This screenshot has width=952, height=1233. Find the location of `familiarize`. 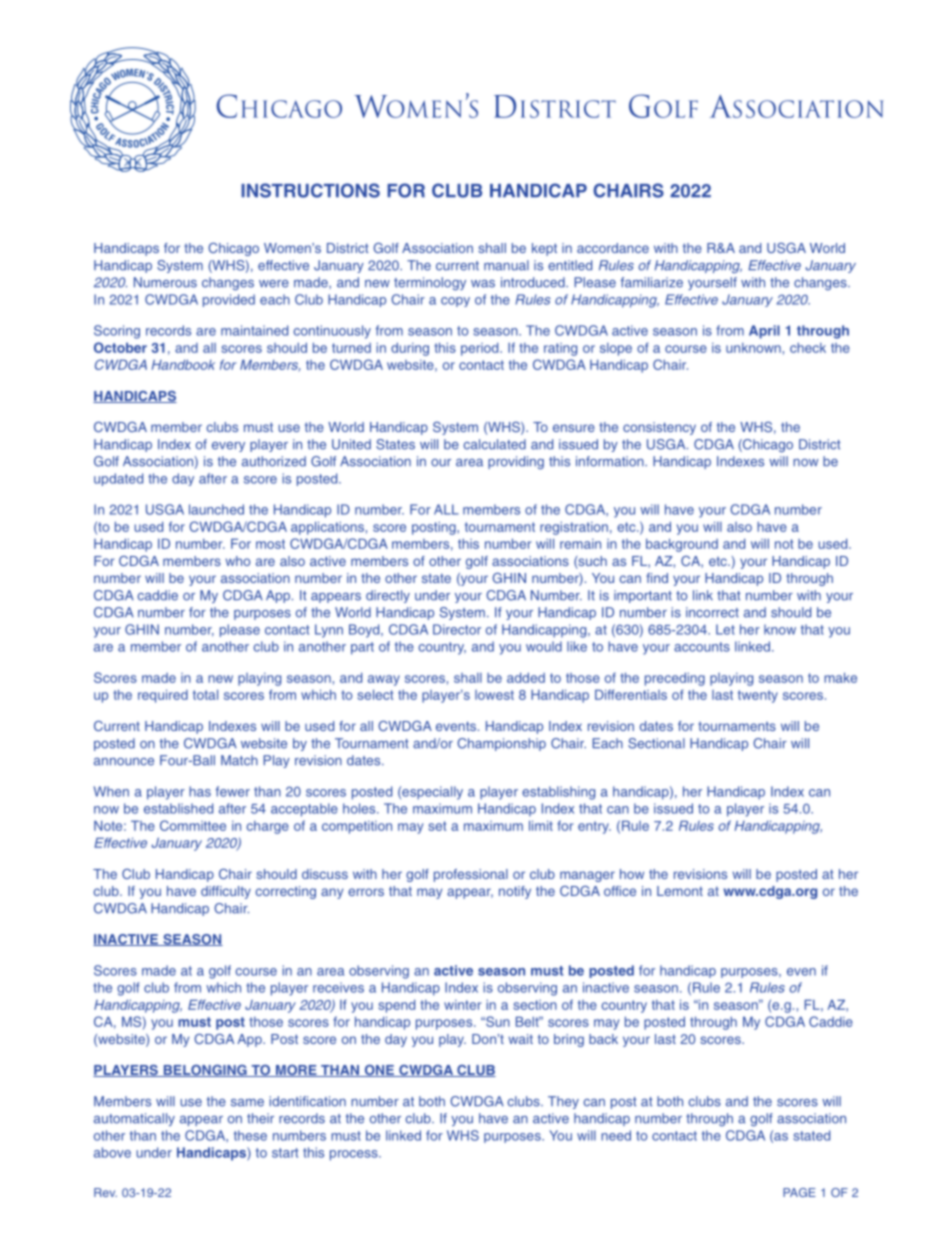

familiarize is located at coordinates (652, 282).
